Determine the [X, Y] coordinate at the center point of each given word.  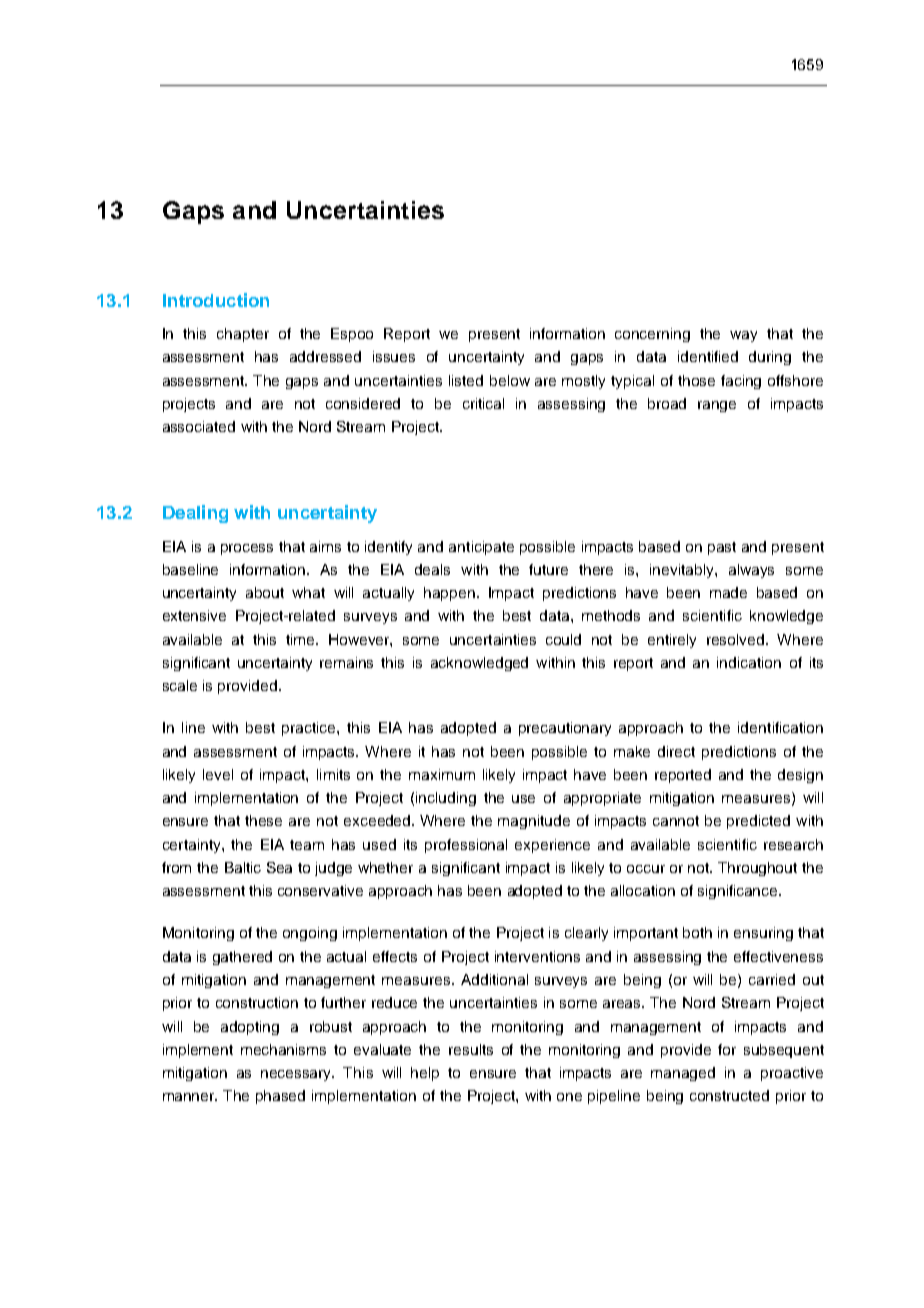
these [263, 820]
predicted [758, 822]
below [510, 380]
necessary [297, 1075]
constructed [729, 1095]
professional [466, 846]
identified [708, 356]
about [265, 592]
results [471, 1049]
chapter [243, 335]
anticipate [481, 548]
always [751, 571]
